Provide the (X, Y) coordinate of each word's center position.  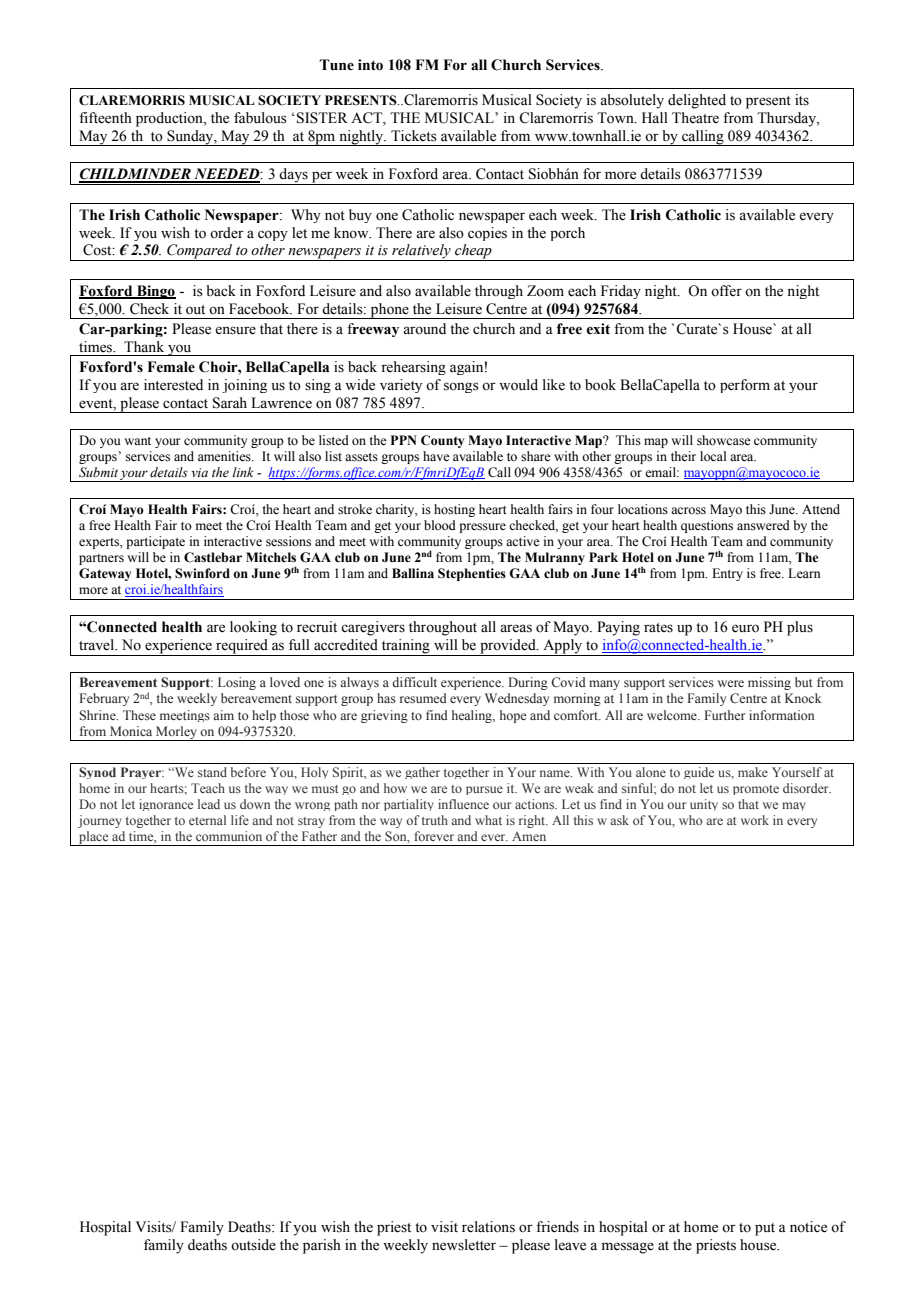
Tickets (414, 136)
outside (253, 1245)
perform (745, 386)
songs (461, 387)
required (242, 647)
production (170, 119)
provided (508, 647)
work (755, 820)
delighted (697, 101)
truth (435, 820)
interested (173, 385)
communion (229, 836)
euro (745, 628)
